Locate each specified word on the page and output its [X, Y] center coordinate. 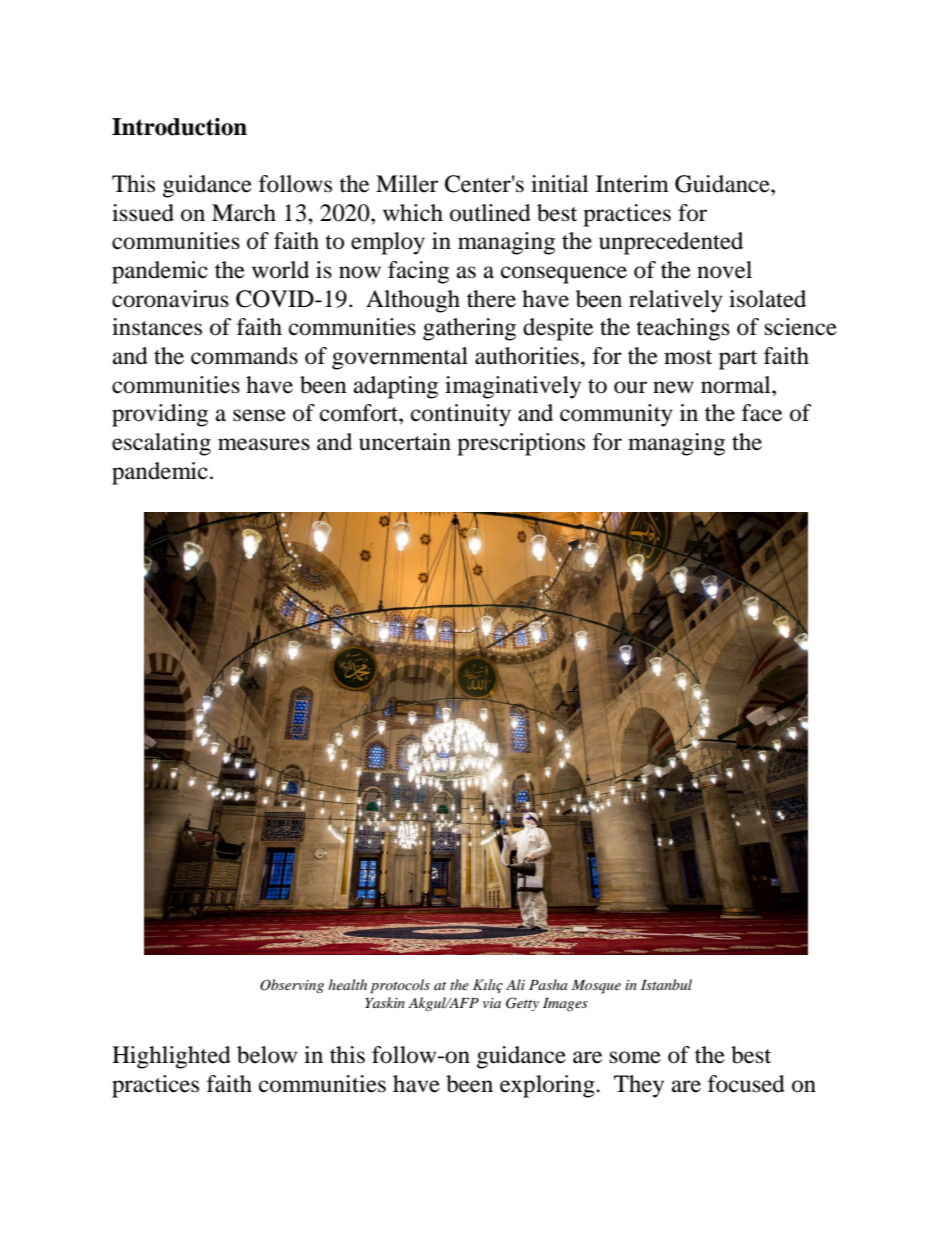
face [762, 413]
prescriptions [521, 444]
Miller [407, 184]
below [267, 1055]
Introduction [179, 127]
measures [264, 444]
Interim [632, 184]
